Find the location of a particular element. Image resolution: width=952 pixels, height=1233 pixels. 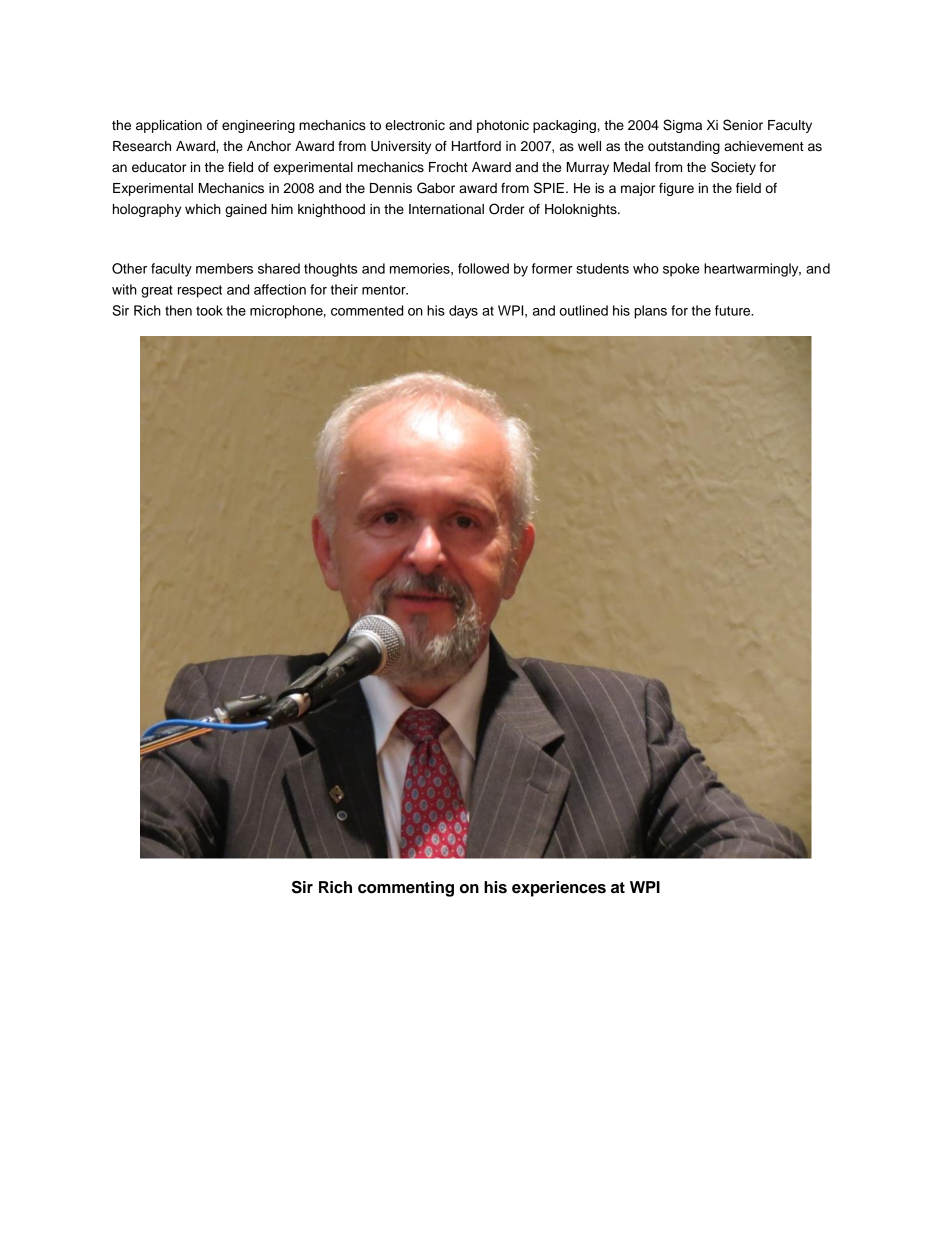

outstanding is located at coordinates (684, 147).
